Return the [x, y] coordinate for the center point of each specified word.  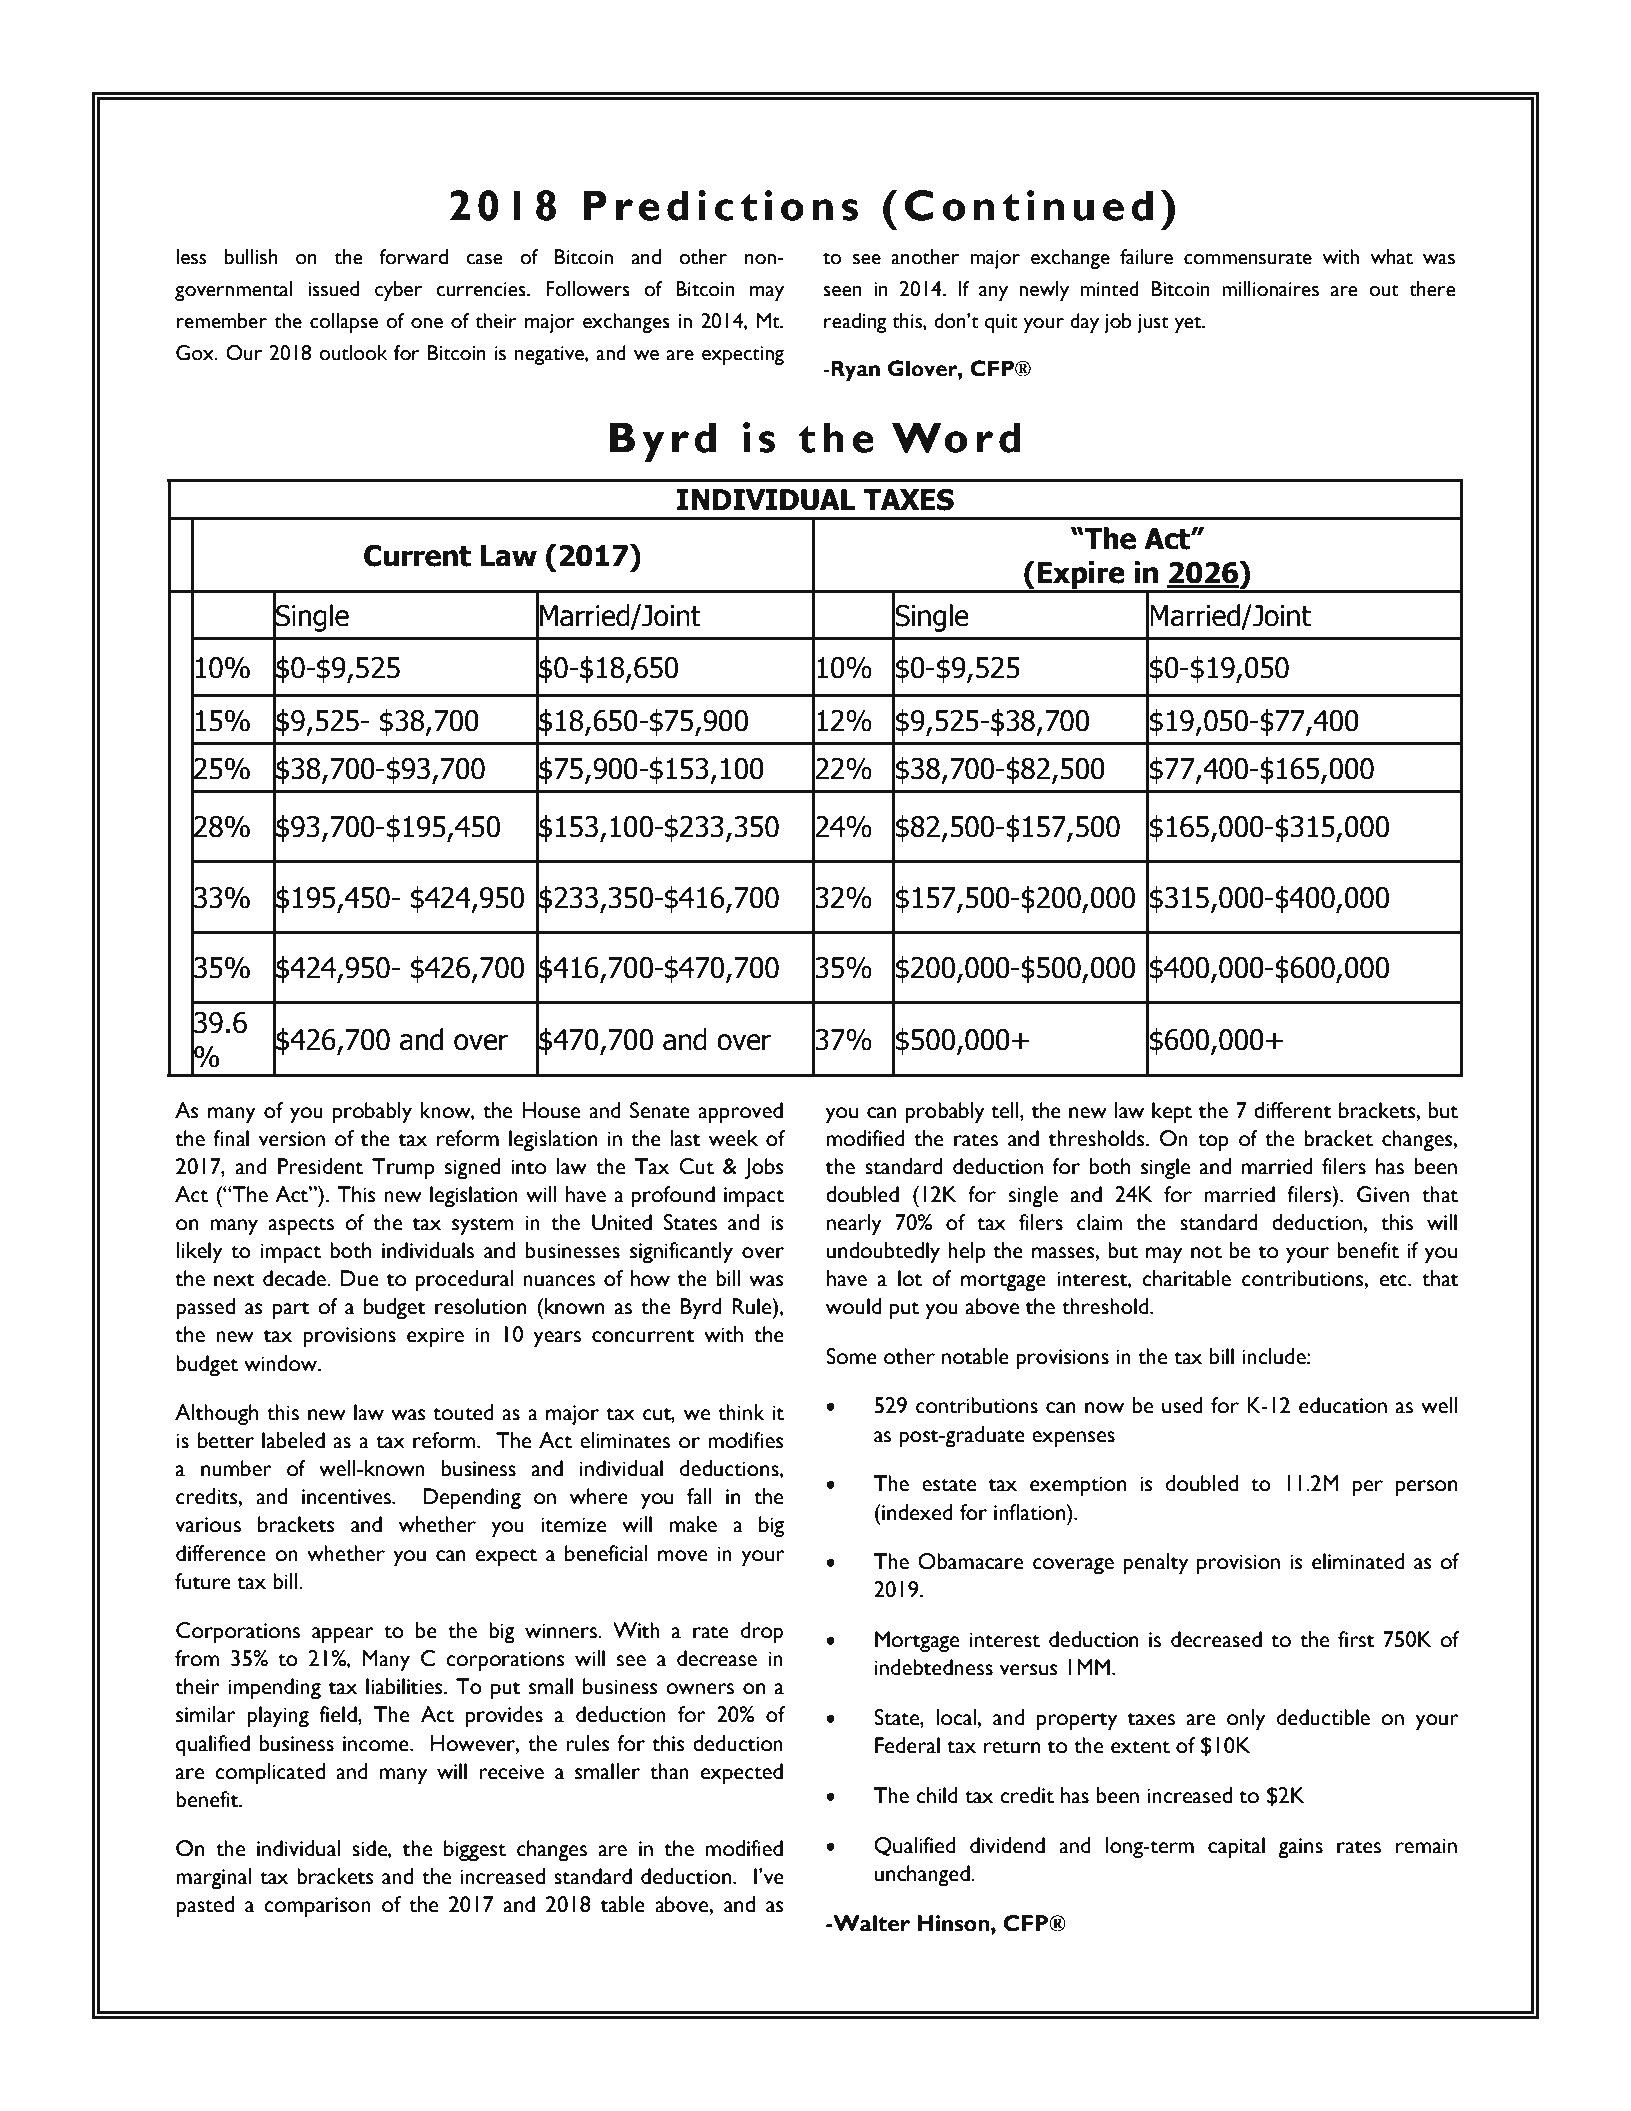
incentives [347, 1497]
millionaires [1270, 289]
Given [1383, 1194]
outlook [353, 353]
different [1293, 1110]
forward [413, 257]
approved [740, 1113]
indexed [916, 1512]
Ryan [854, 371]
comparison [317, 1907]
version [292, 1139]
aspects [301, 1227]
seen [842, 291]
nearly [854, 1225]
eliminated [1358, 1561]
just [1153, 323]
